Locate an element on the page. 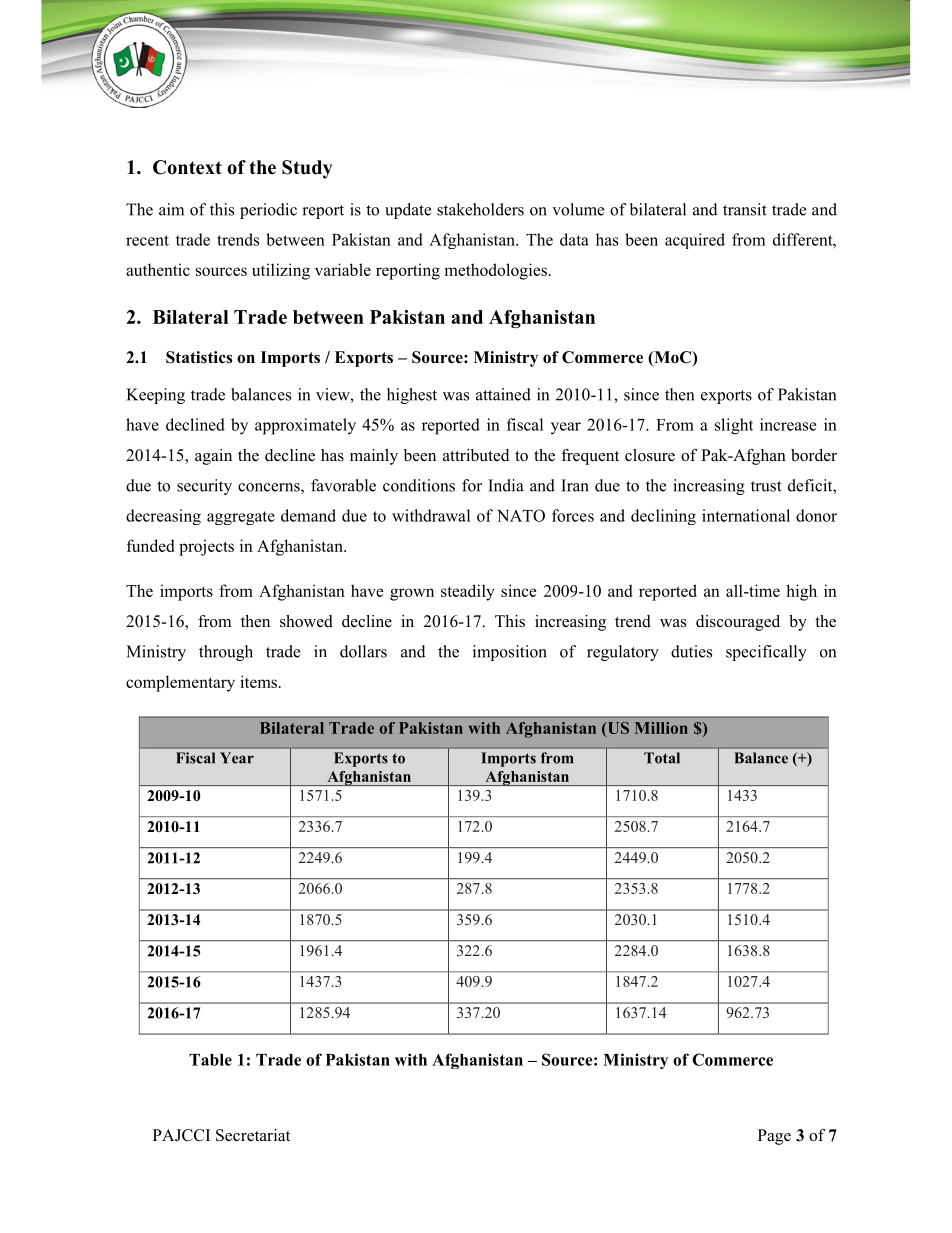 The image size is (952, 1233). again is located at coordinates (213, 457).
